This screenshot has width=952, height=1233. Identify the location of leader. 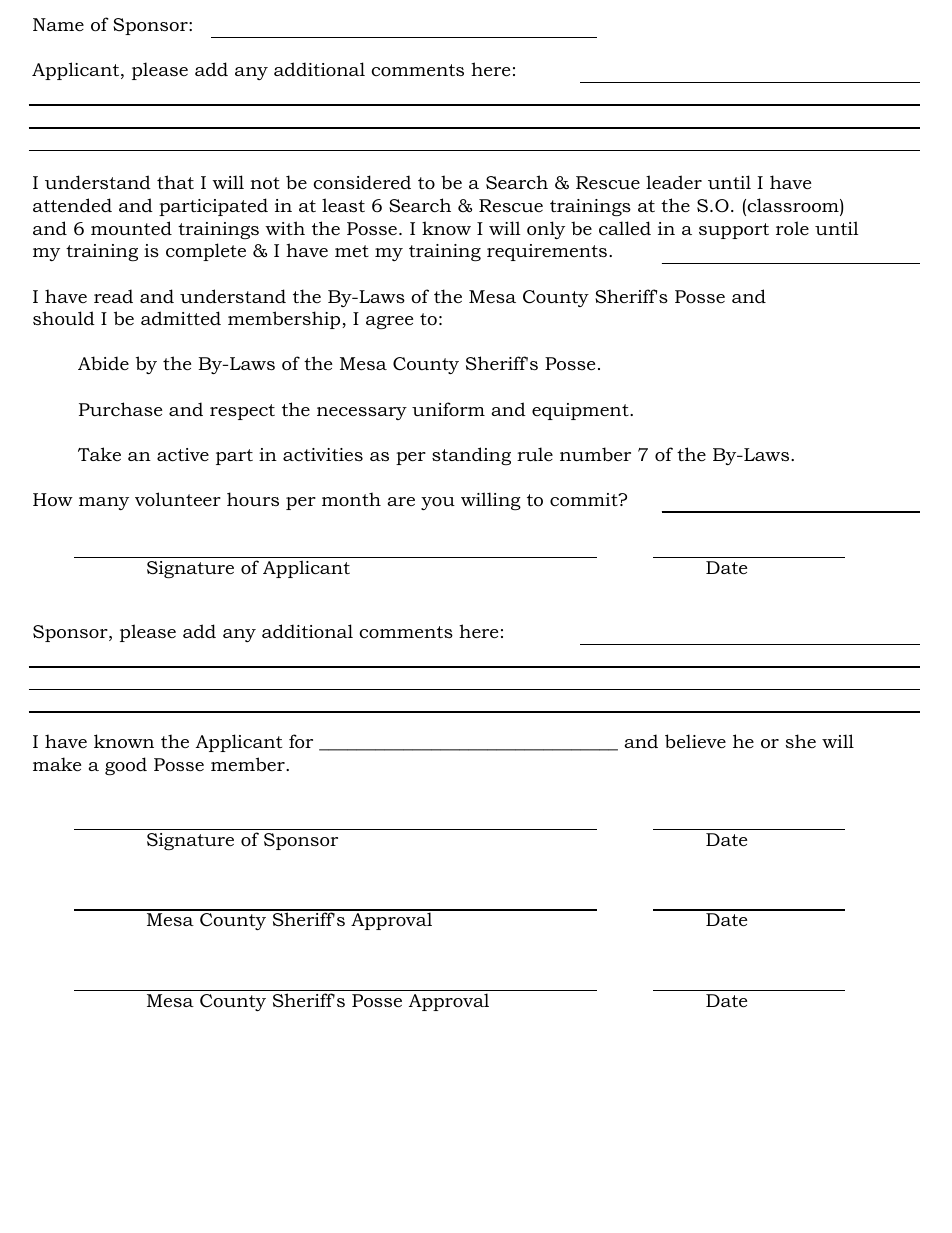
(674, 182).
